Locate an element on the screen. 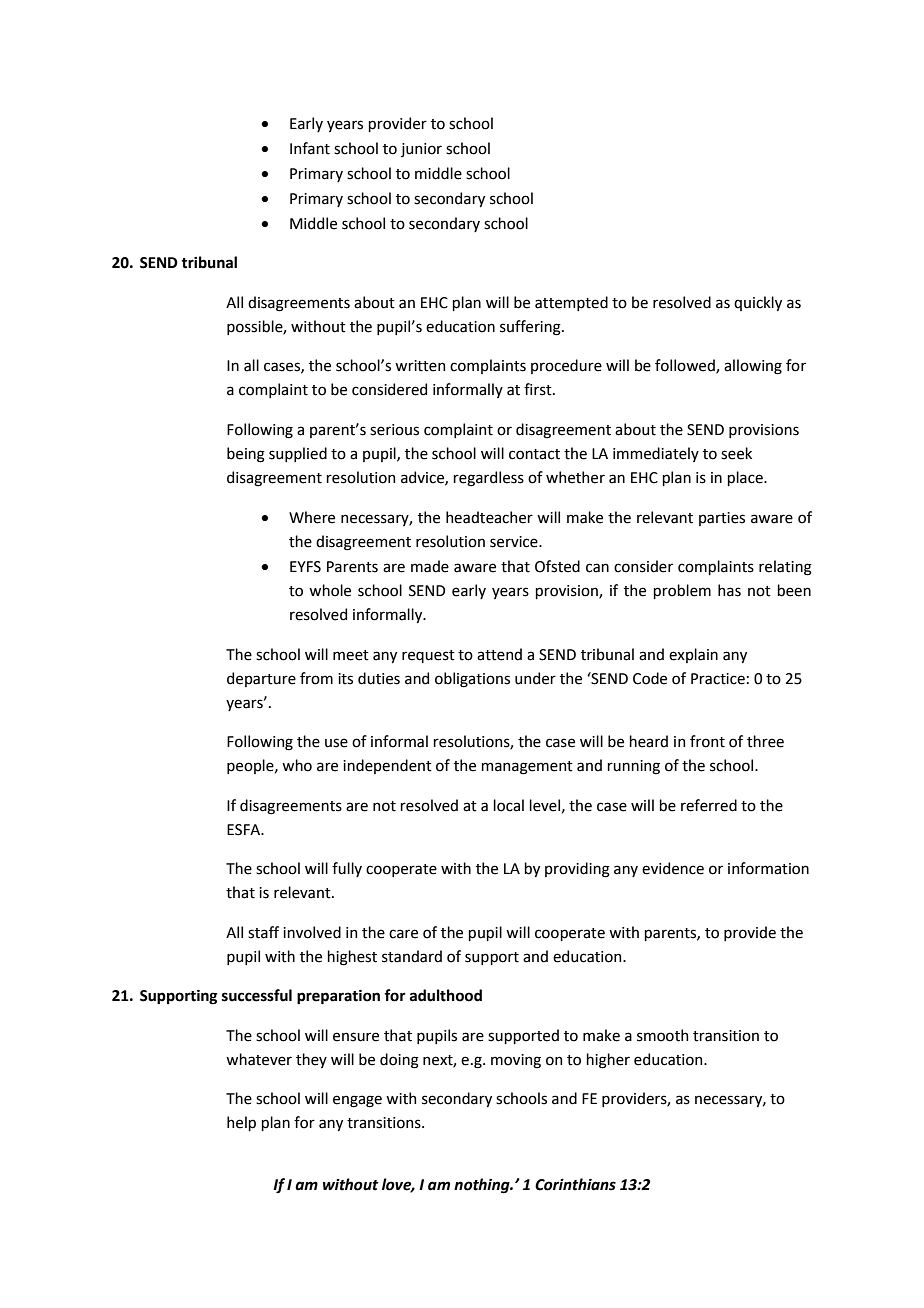 The image size is (924, 1308). nothing is located at coordinates (483, 1186).
